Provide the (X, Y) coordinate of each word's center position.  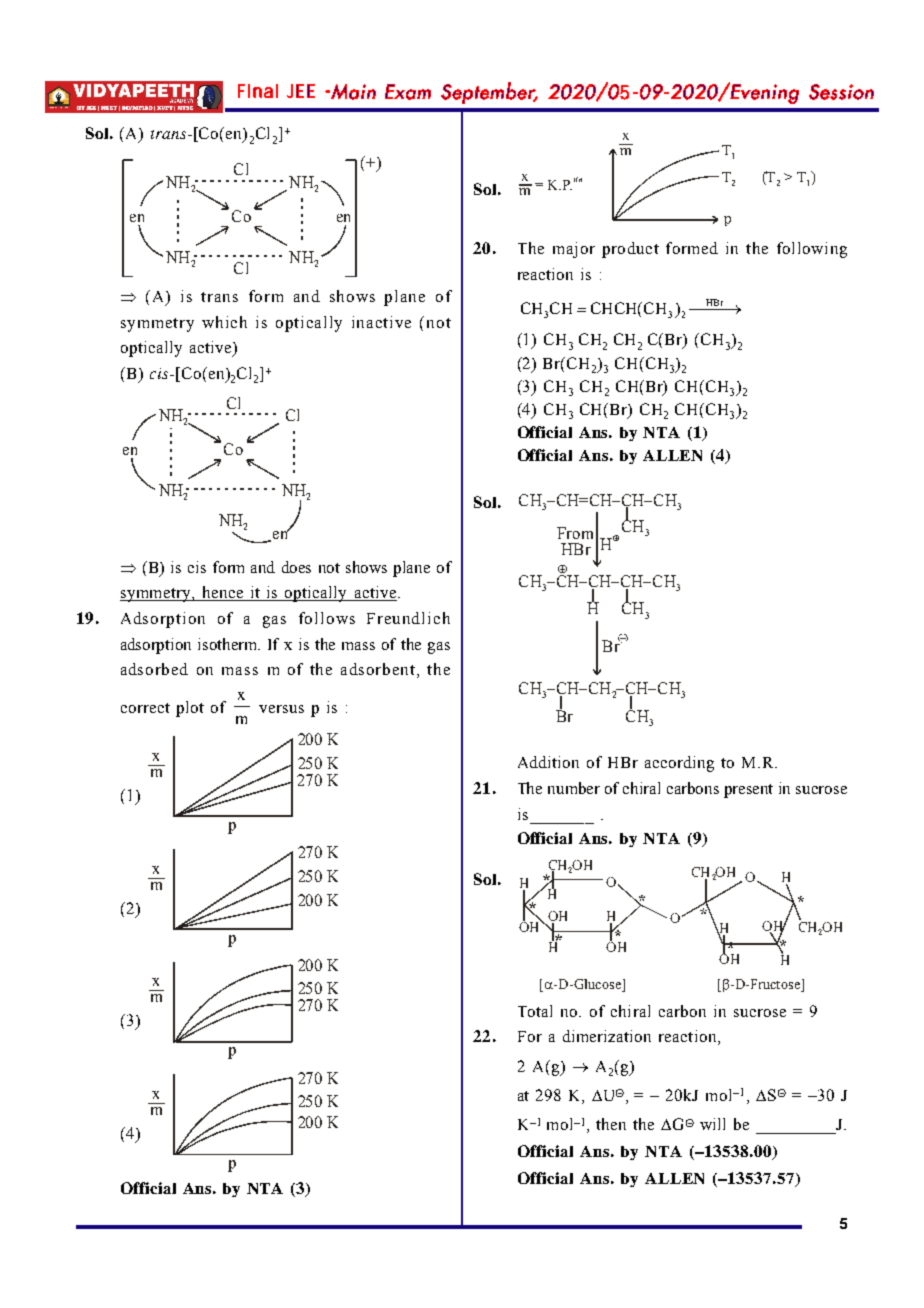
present (748, 791)
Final (258, 91)
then (611, 1124)
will (712, 1124)
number (574, 788)
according (679, 764)
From (575, 533)
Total (535, 1011)
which (224, 322)
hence (222, 593)
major (574, 250)
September (489, 93)
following (812, 250)
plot (190, 709)
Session (841, 92)
